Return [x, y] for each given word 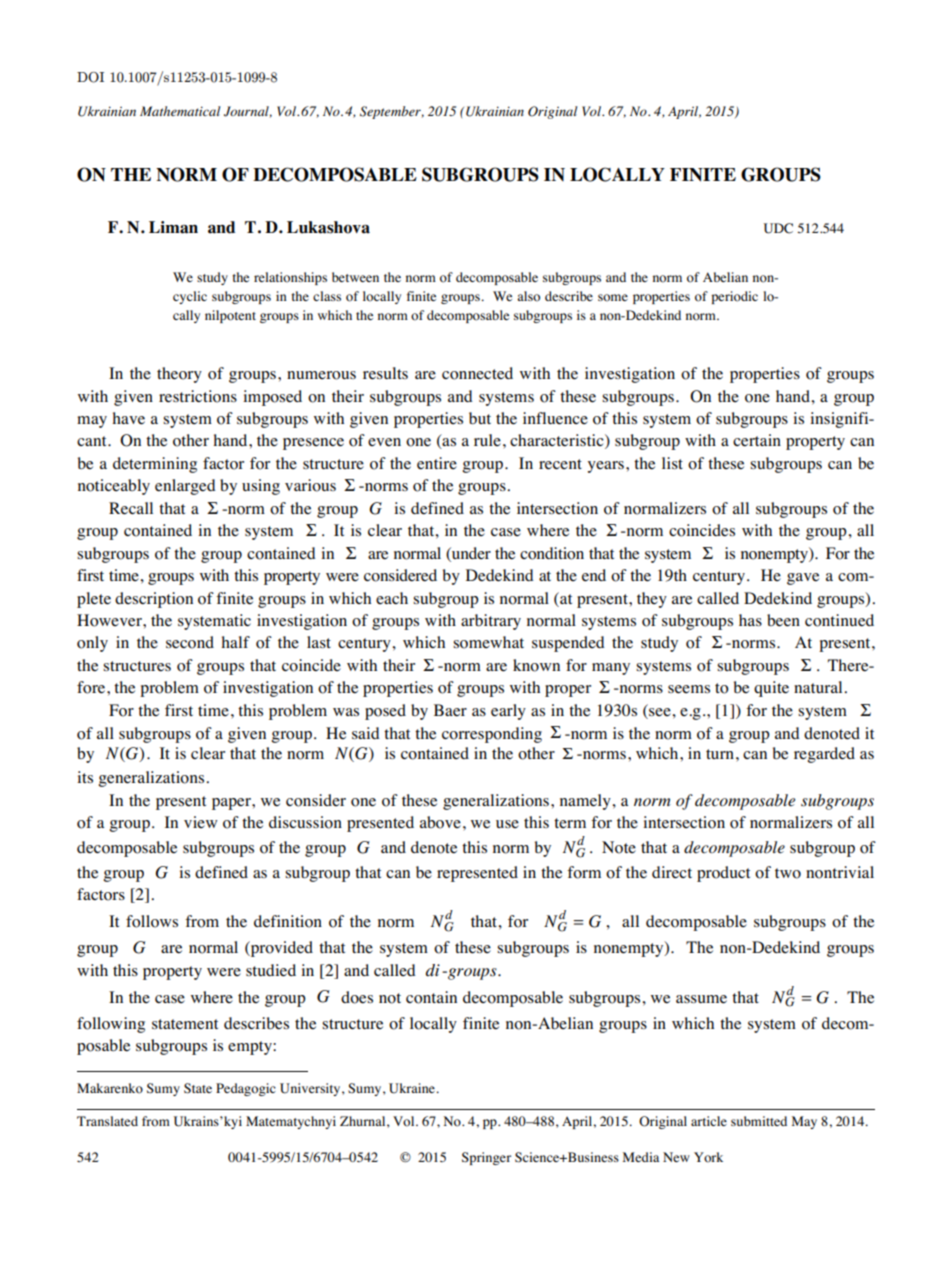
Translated [107, 1121]
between [355, 277]
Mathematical [180, 111]
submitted [759, 1121]
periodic [734, 297]
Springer [486, 1158]
